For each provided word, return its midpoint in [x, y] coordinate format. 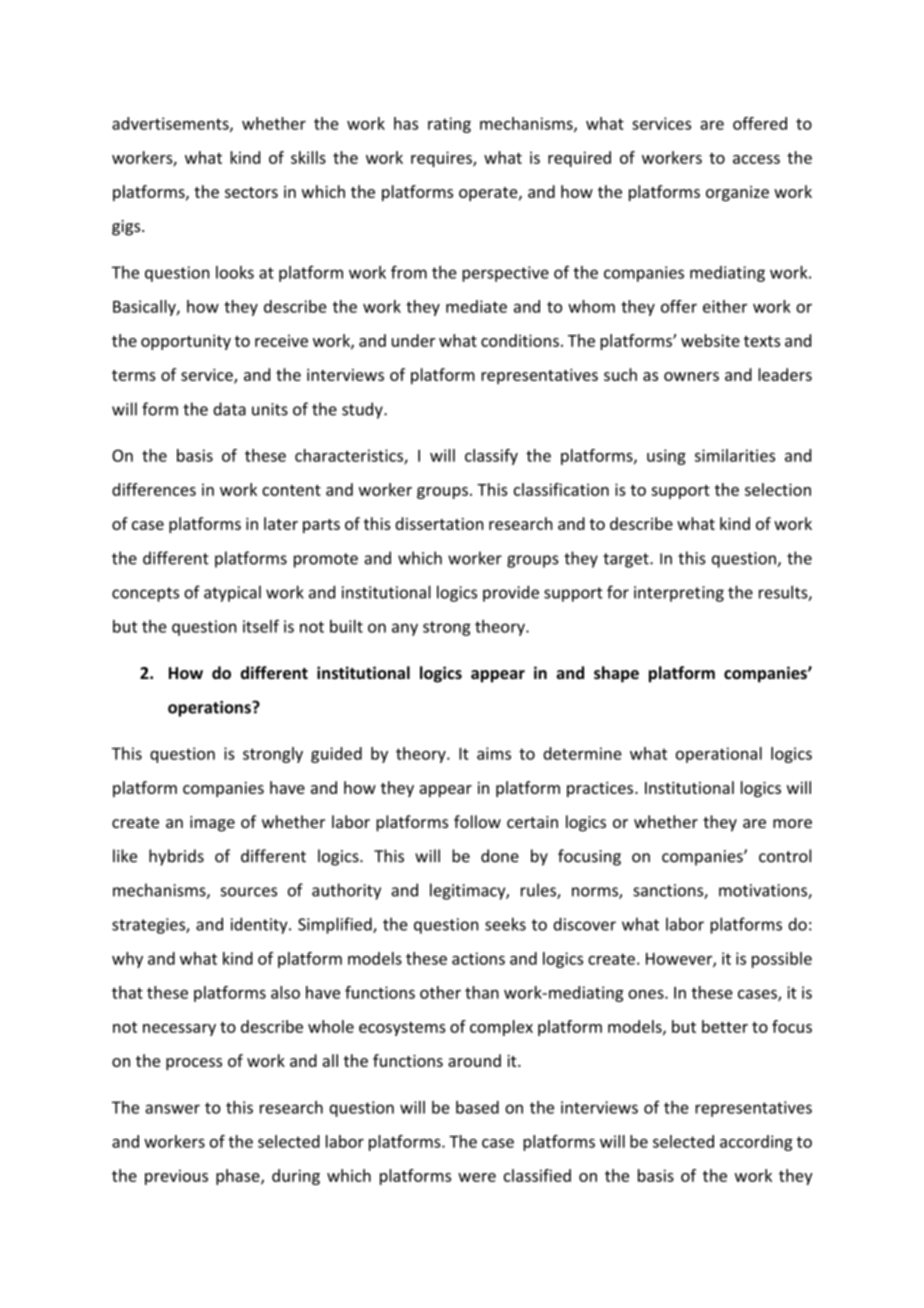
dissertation [439, 523]
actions [478, 958]
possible [782, 960]
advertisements [171, 124]
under [413, 340]
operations [210, 709]
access [756, 159]
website [710, 340]
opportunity [186, 342]
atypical [232, 593]
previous [176, 1177]
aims [494, 753]
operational [719, 755]
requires [442, 159]
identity [260, 925]
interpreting [679, 594]
